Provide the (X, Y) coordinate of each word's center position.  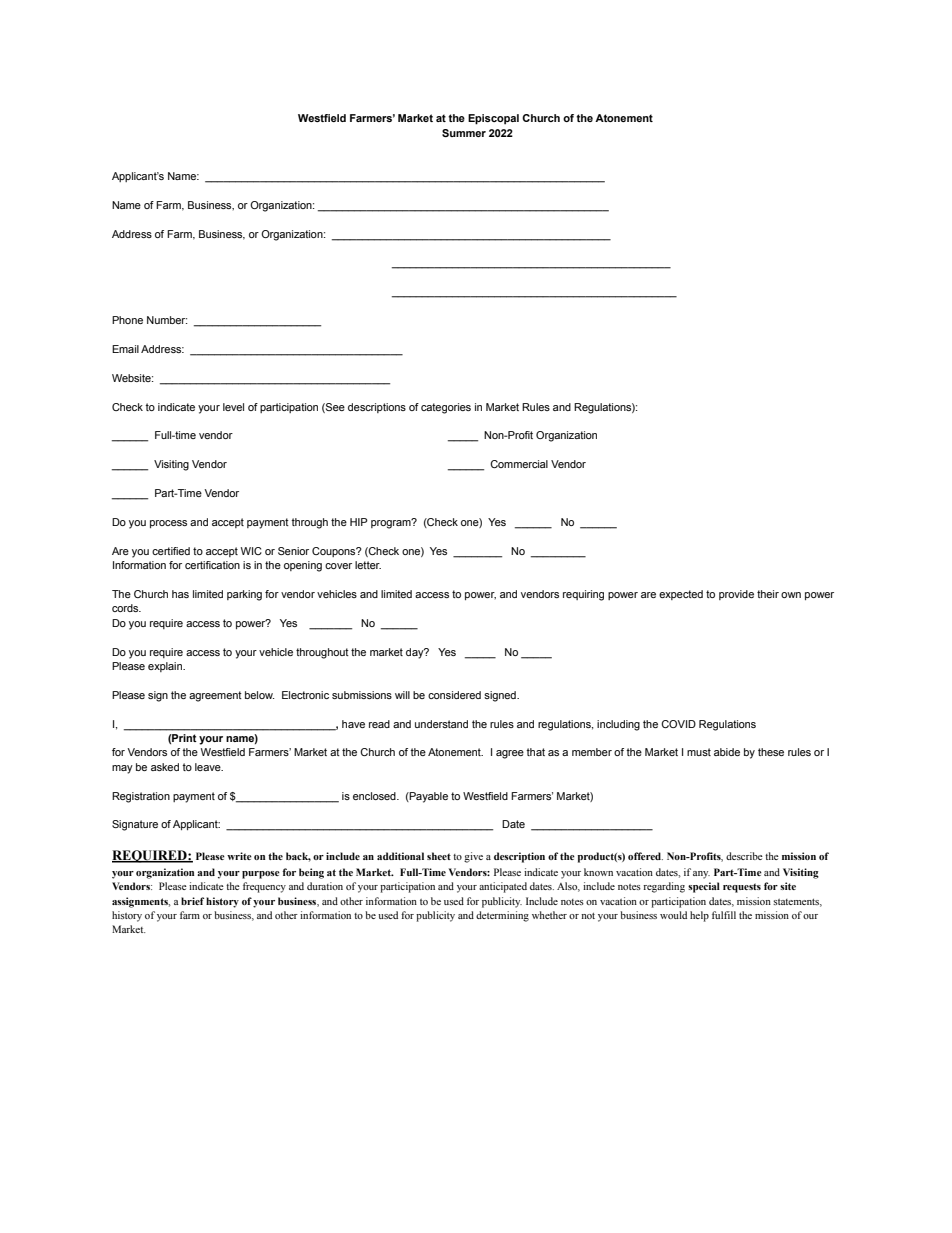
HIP (359, 522)
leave (209, 767)
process (168, 524)
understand (441, 724)
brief (192, 901)
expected (681, 595)
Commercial (519, 464)
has (180, 594)
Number (167, 320)
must (699, 752)
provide (736, 595)
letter (368, 565)
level (233, 407)
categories (446, 408)
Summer (464, 133)
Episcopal (493, 119)
